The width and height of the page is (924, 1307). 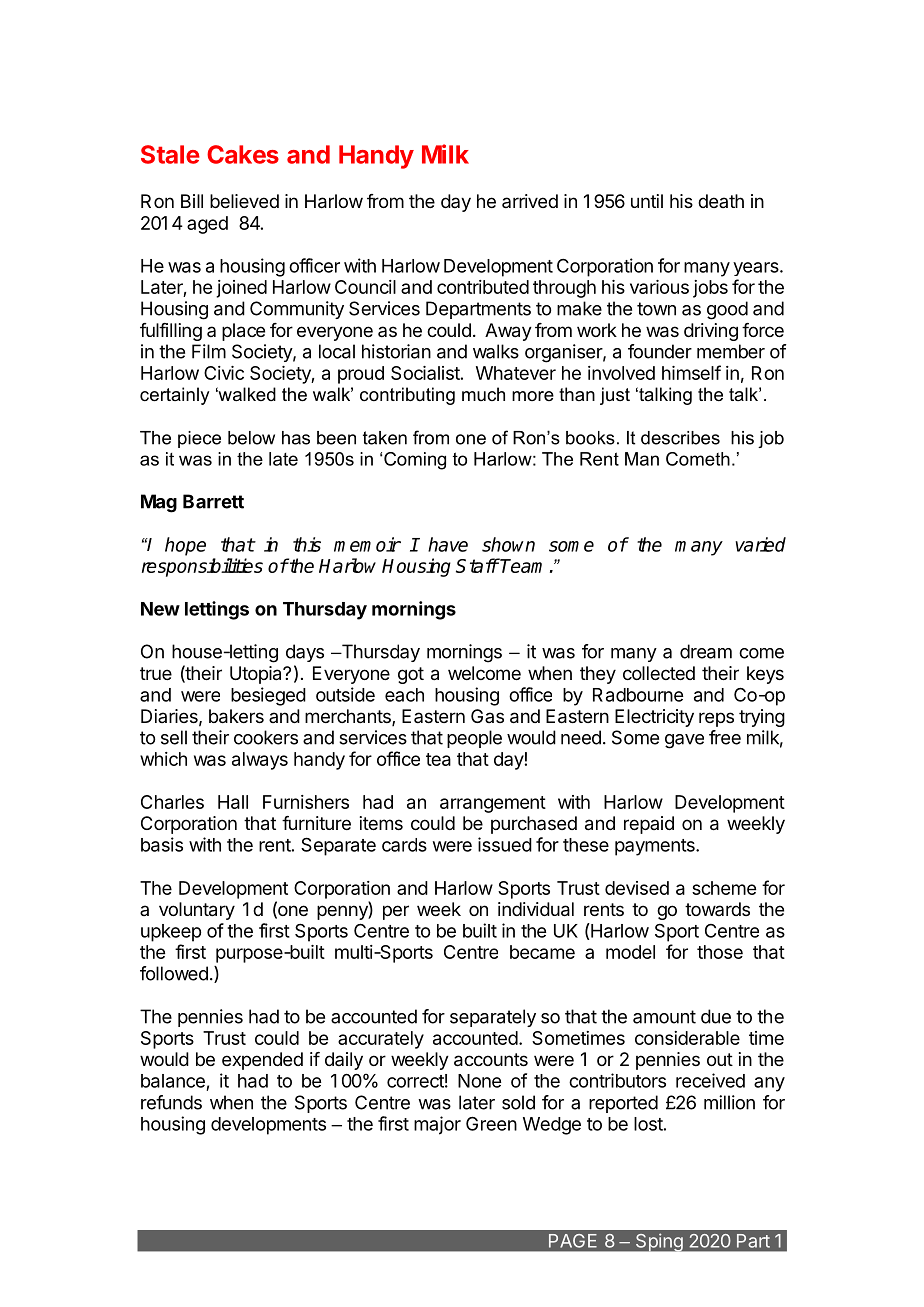 I want to click on issued, so click(x=505, y=844).
